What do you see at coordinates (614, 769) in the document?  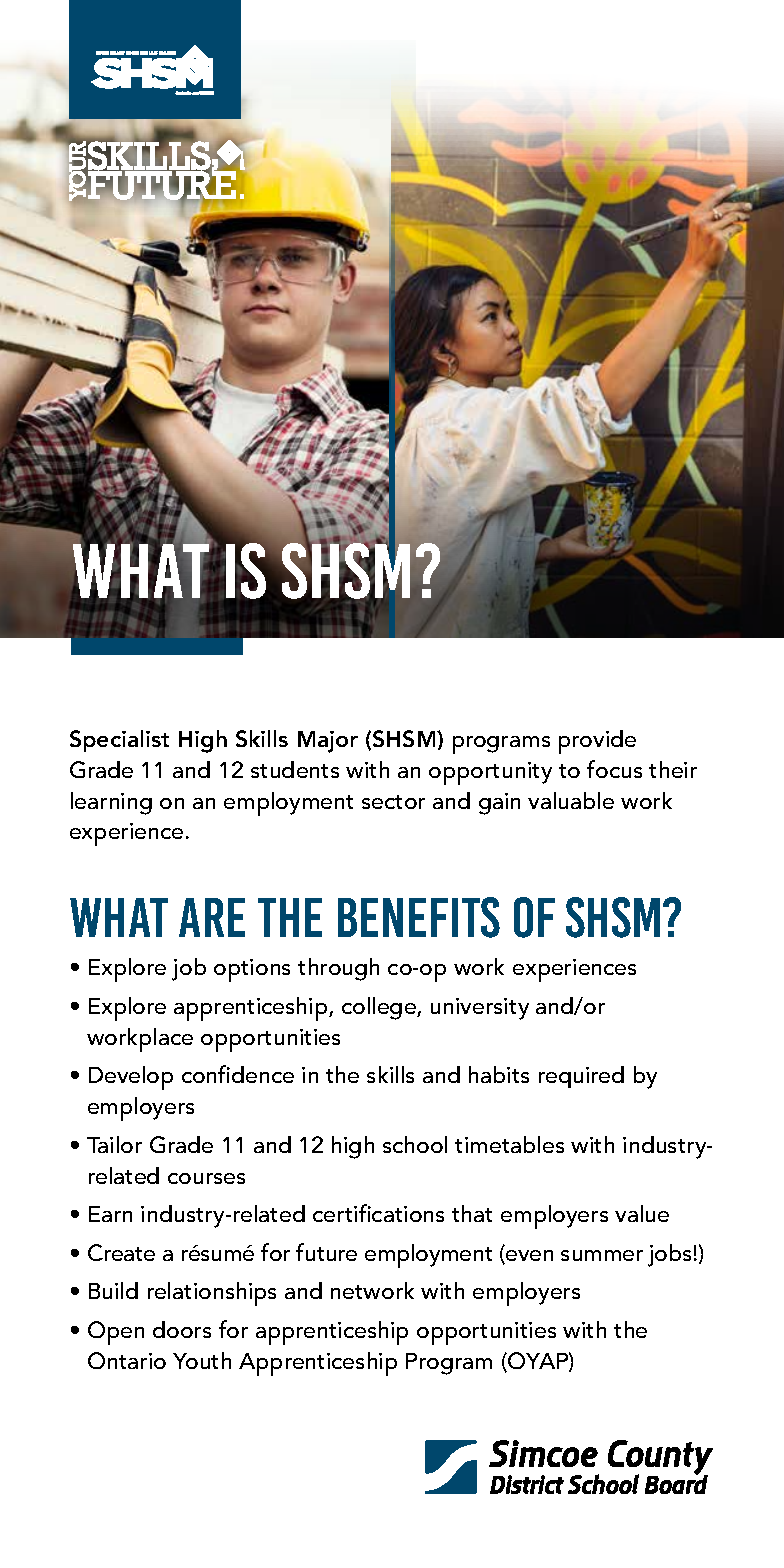 I see `focus` at bounding box center [614, 769].
